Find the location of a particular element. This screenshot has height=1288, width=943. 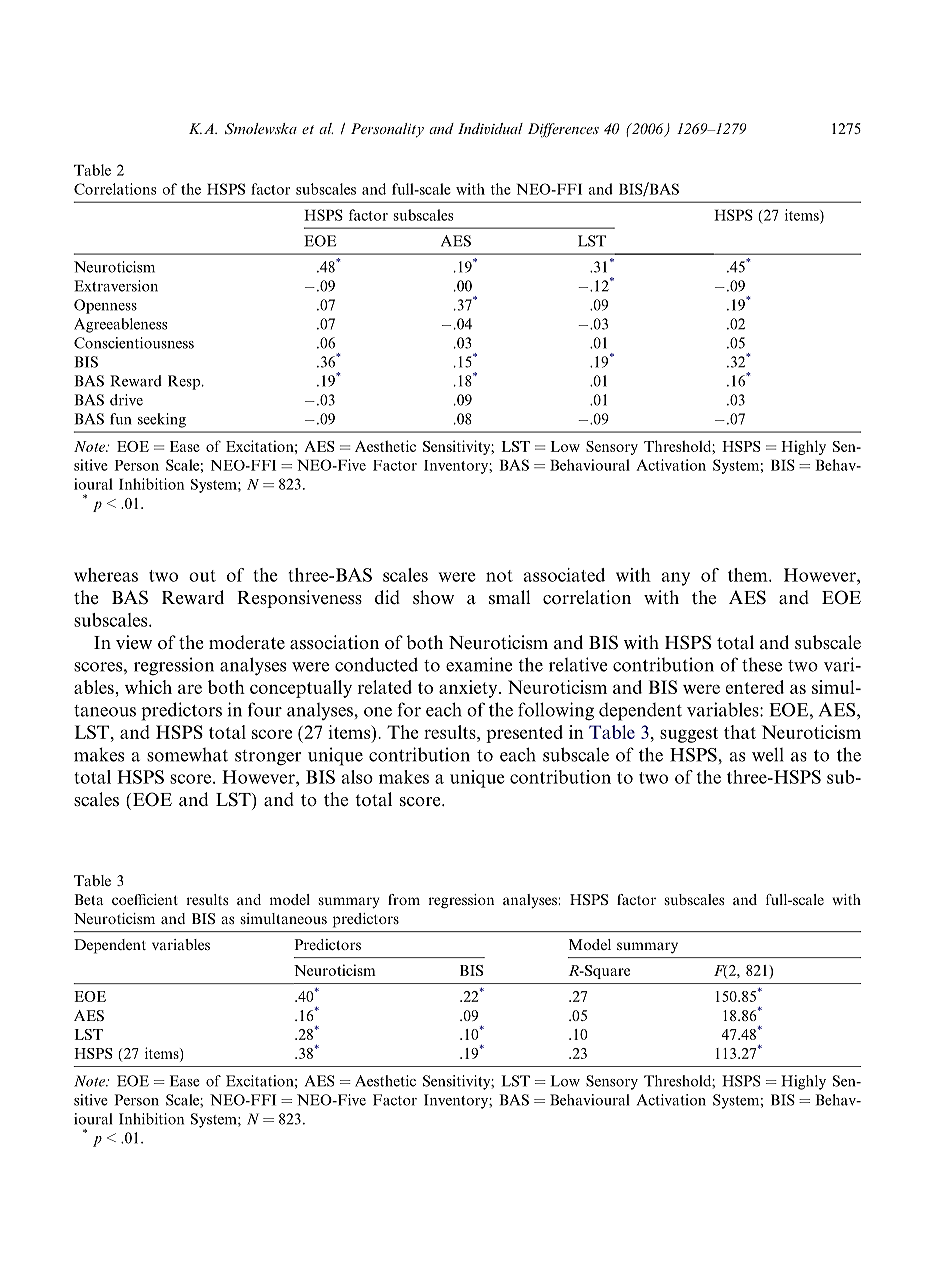

any is located at coordinates (676, 579).
